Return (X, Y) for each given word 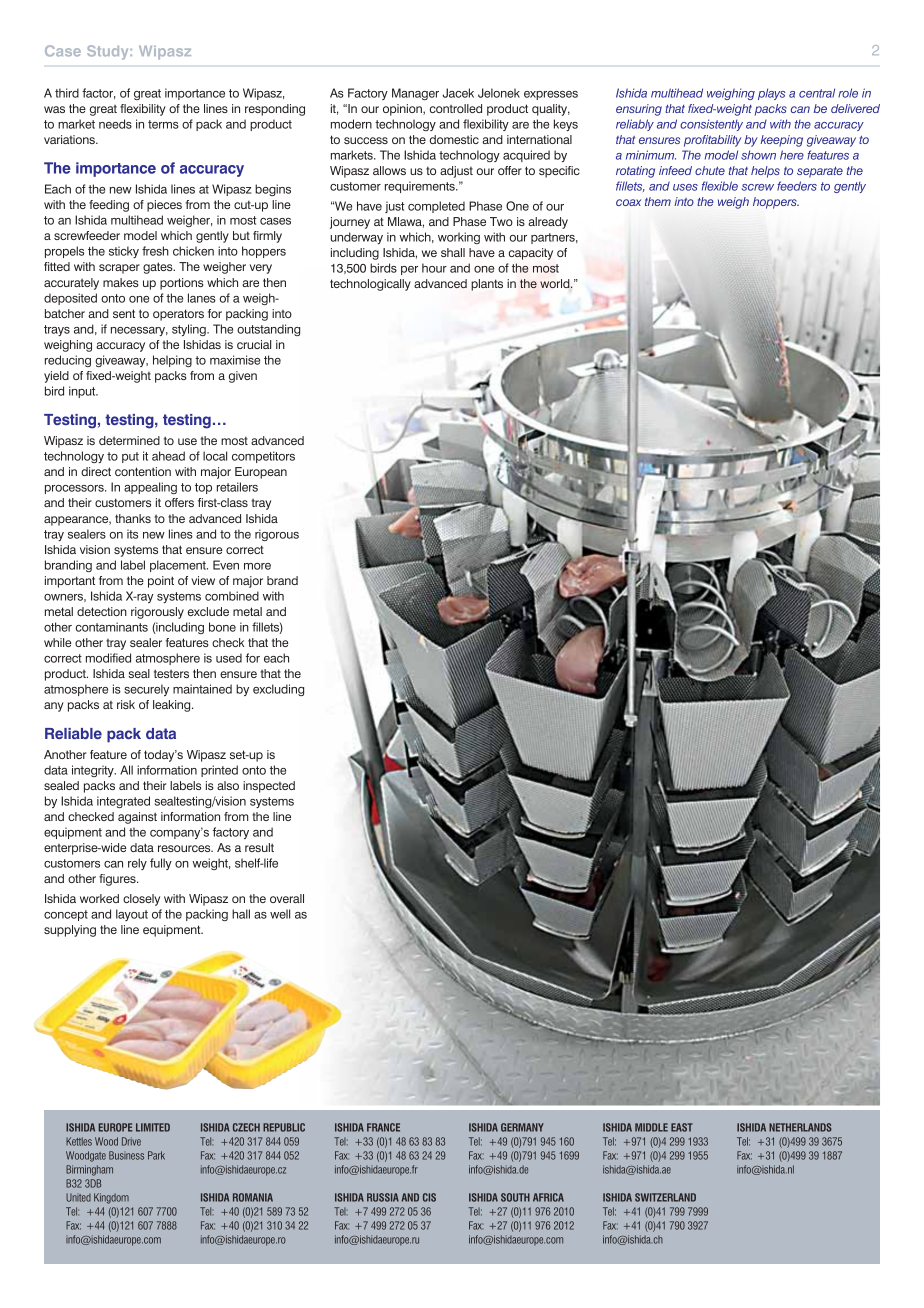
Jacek (458, 93)
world (556, 283)
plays (771, 94)
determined (129, 440)
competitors (263, 457)
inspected (269, 787)
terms (163, 124)
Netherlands (800, 1127)
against (137, 818)
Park (156, 1155)
